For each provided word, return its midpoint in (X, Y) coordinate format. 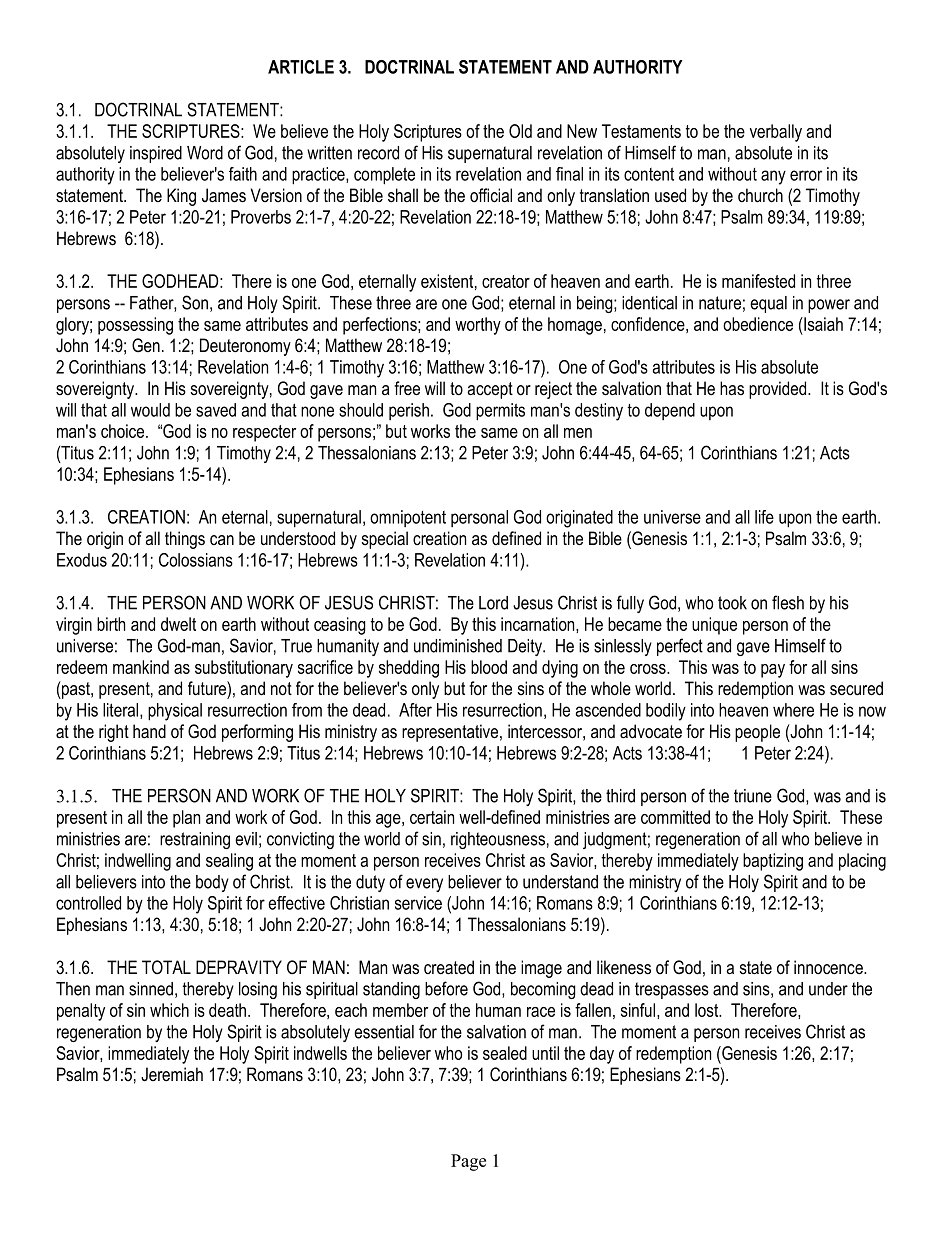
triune (753, 796)
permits (500, 412)
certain (432, 817)
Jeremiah (172, 1074)
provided (779, 390)
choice (124, 431)
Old (520, 131)
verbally (776, 133)
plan (186, 819)
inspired (156, 154)
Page (468, 1162)
